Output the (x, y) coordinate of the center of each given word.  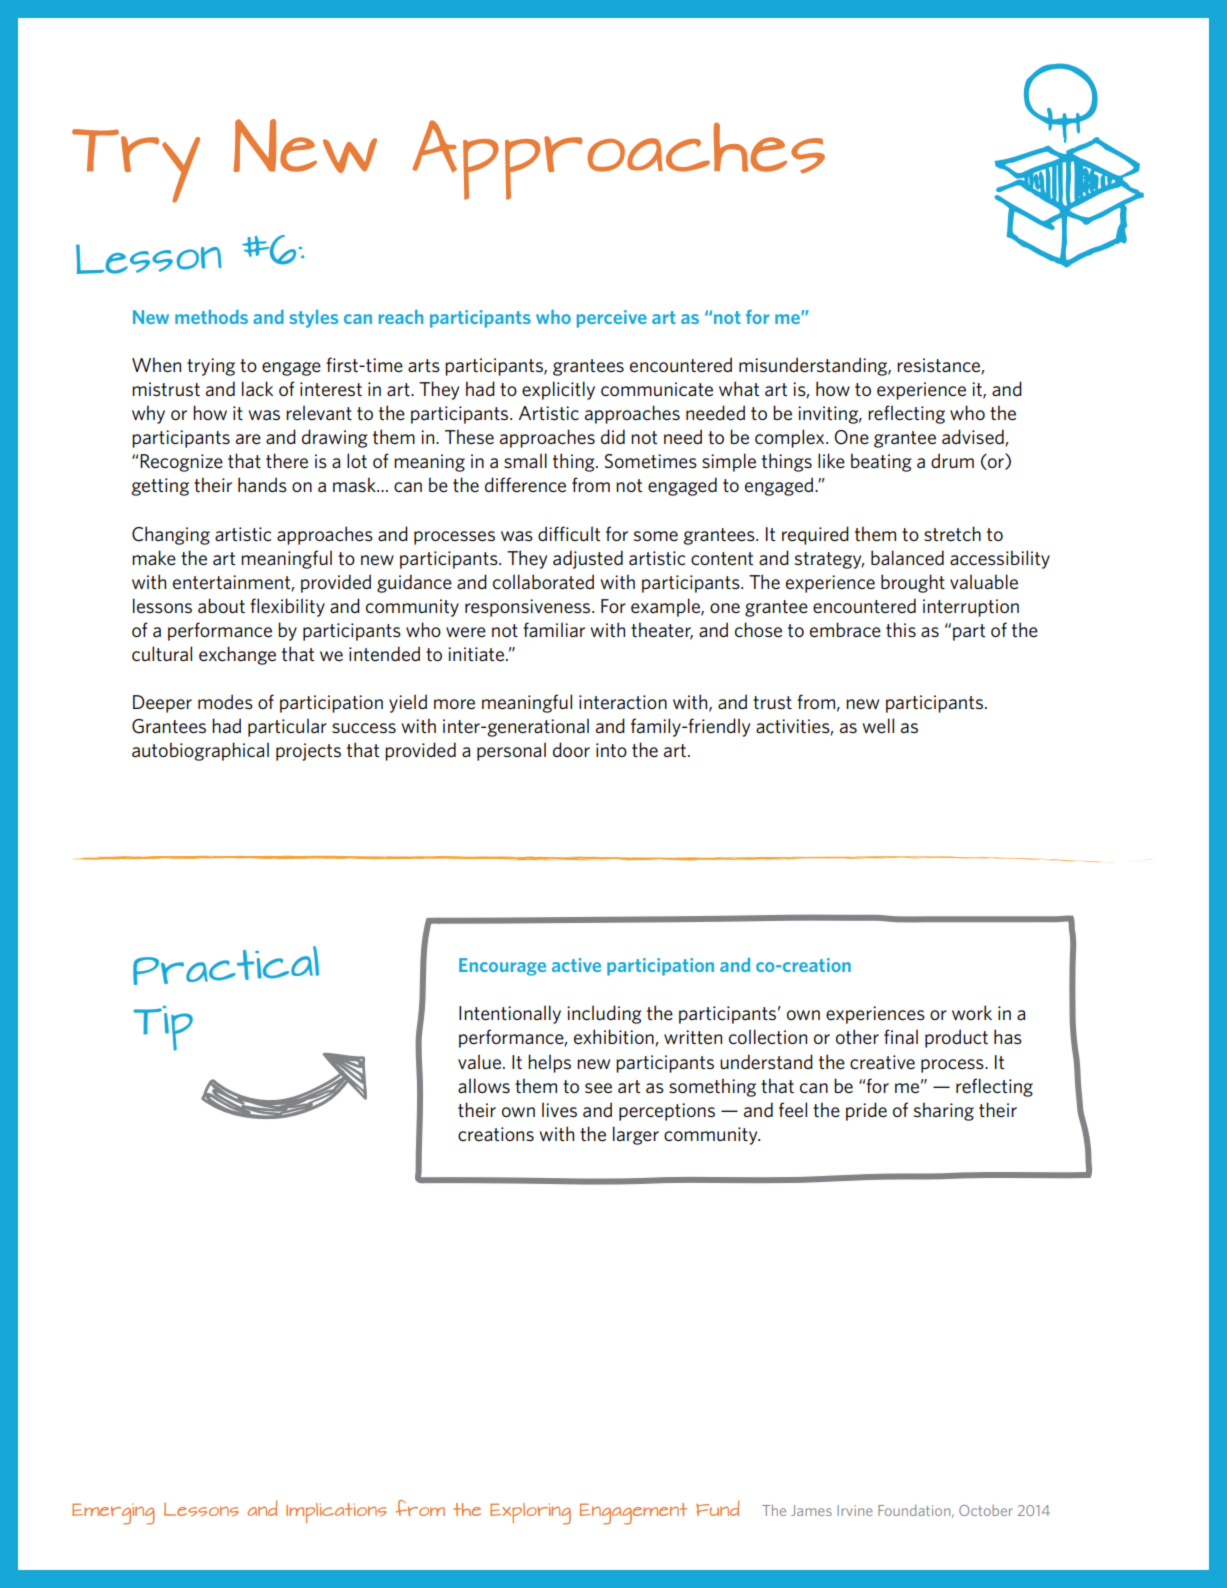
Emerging (113, 1514)
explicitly (558, 390)
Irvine (855, 1510)
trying (211, 367)
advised (974, 438)
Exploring (530, 1514)
